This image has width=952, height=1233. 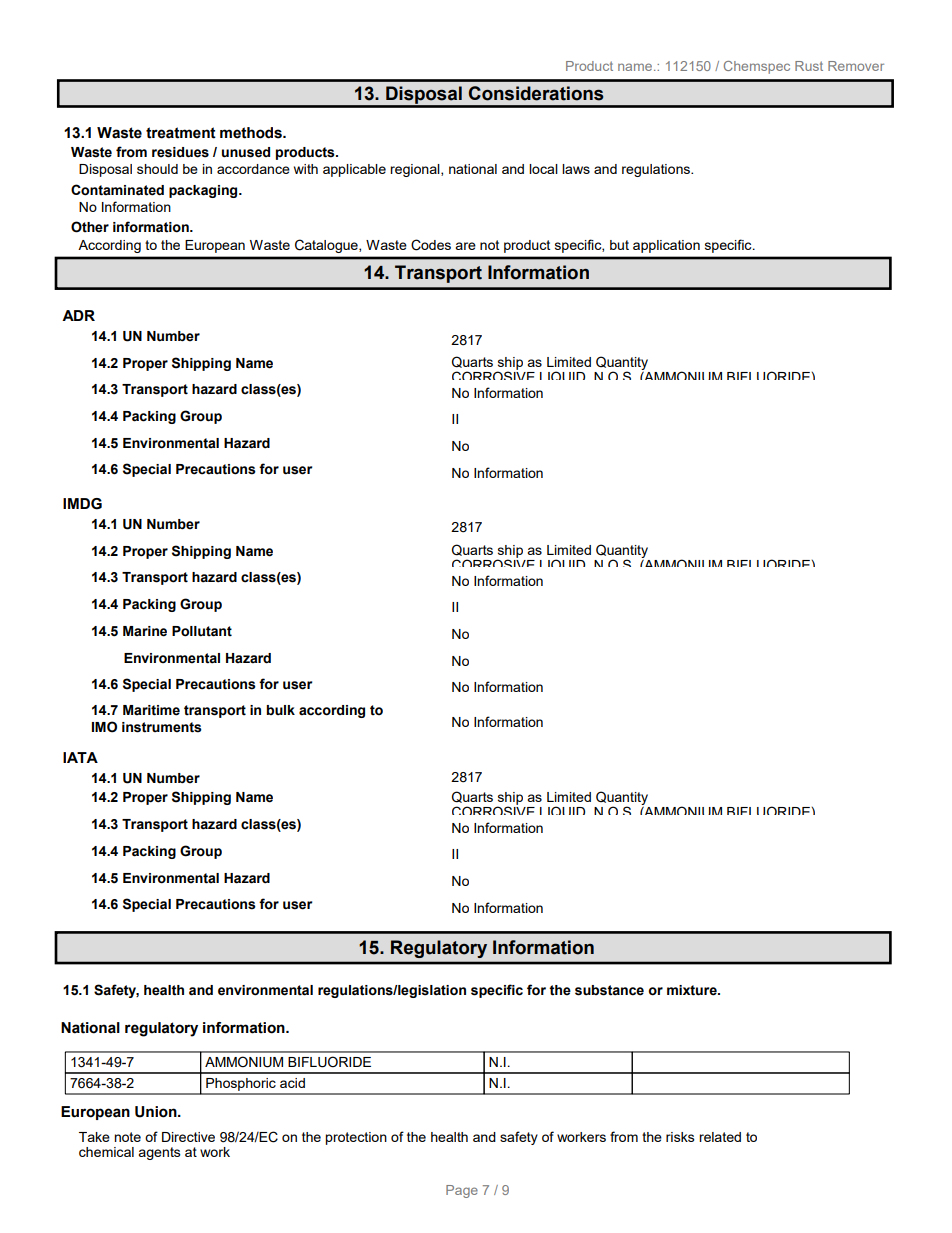 I want to click on agents, so click(x=159, y=1153).
